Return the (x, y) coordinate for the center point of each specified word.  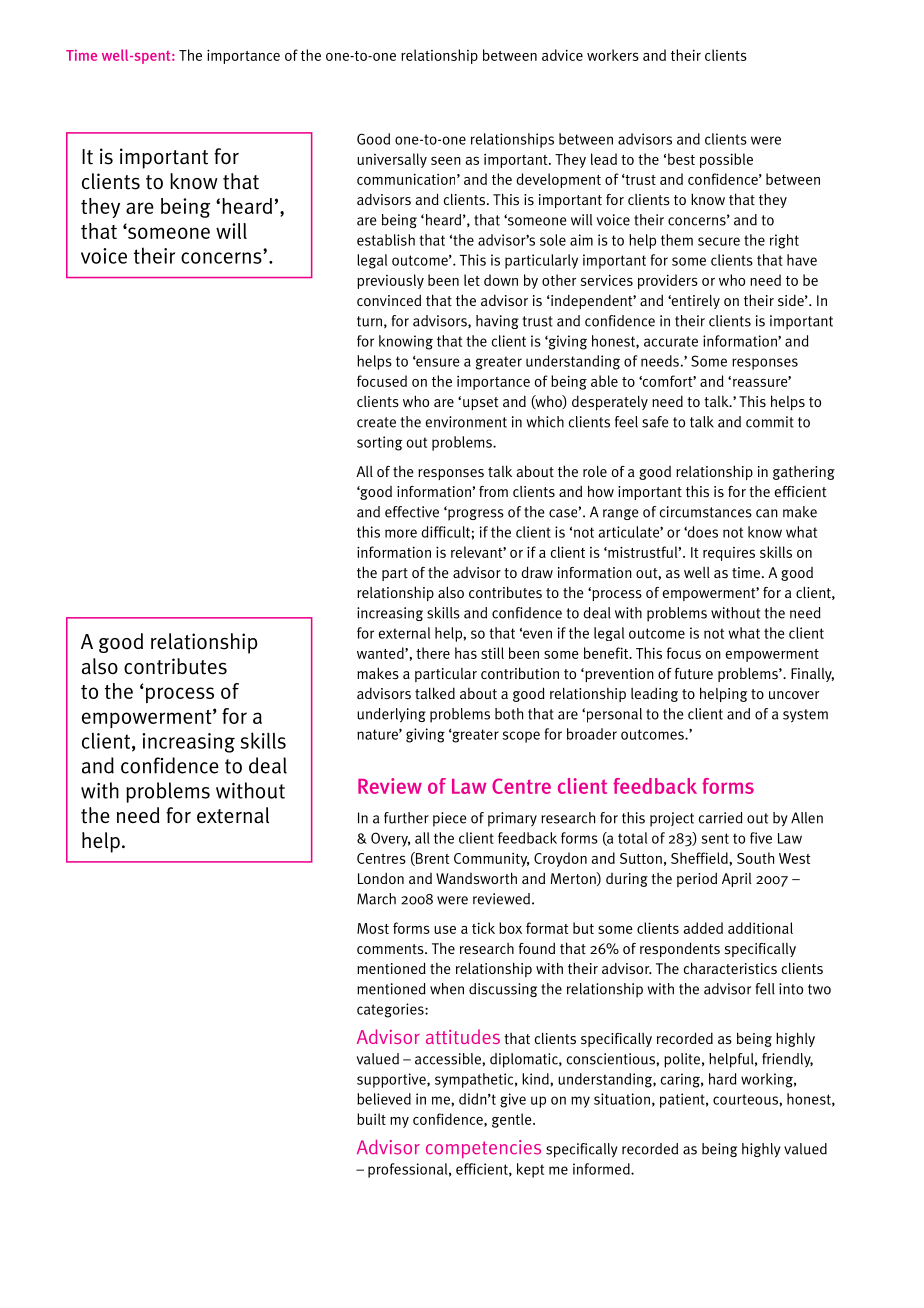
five (761, 838)
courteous (746, 1099)
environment (466, 422)
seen (446, 160)
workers (613, 55)
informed (602, 1169)
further (406, 818)
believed (384, 1099)
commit (770, 422)
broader (592, 734)
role (595, 471)
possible (726, 160)
